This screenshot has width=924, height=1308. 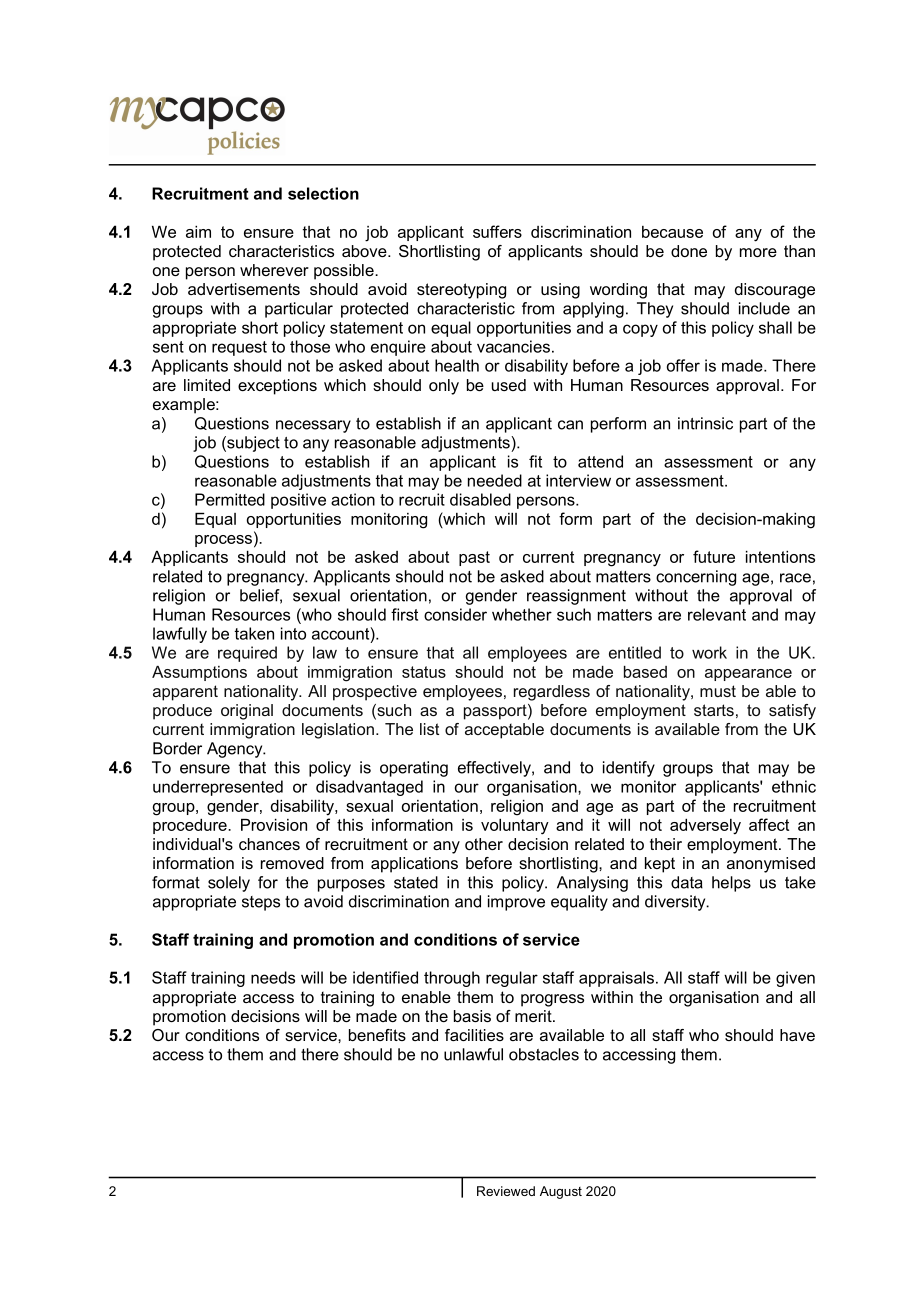 I want to click on more, so click(x=758, y=252).
